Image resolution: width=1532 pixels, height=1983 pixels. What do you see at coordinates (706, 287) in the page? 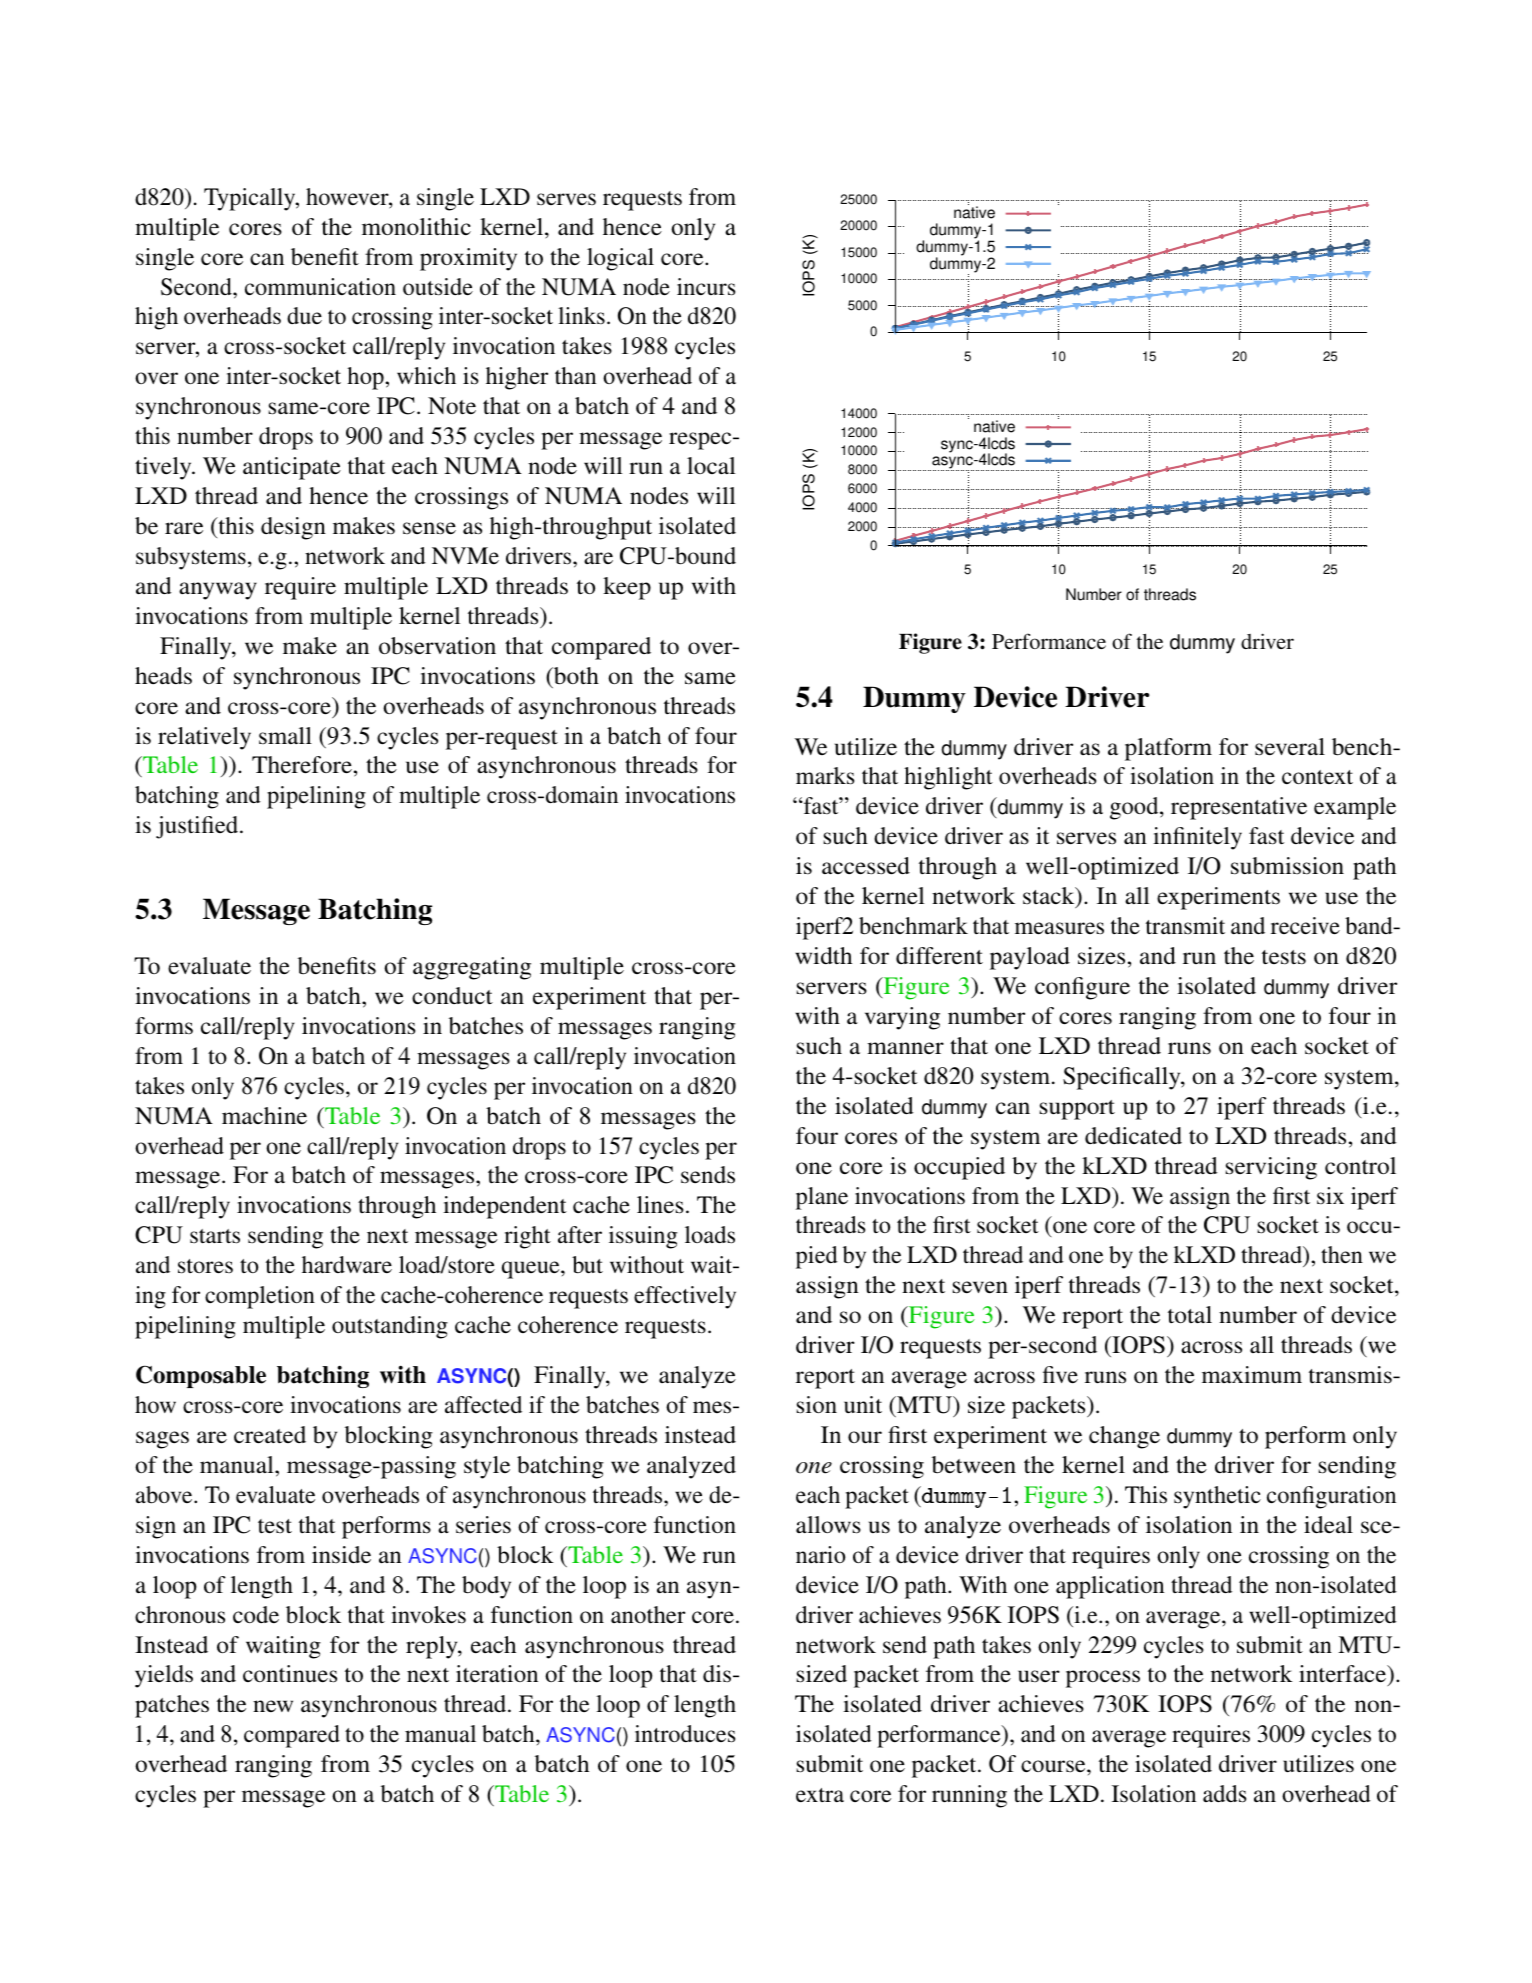
I see `incurs` at bounding box center [706, 287].
